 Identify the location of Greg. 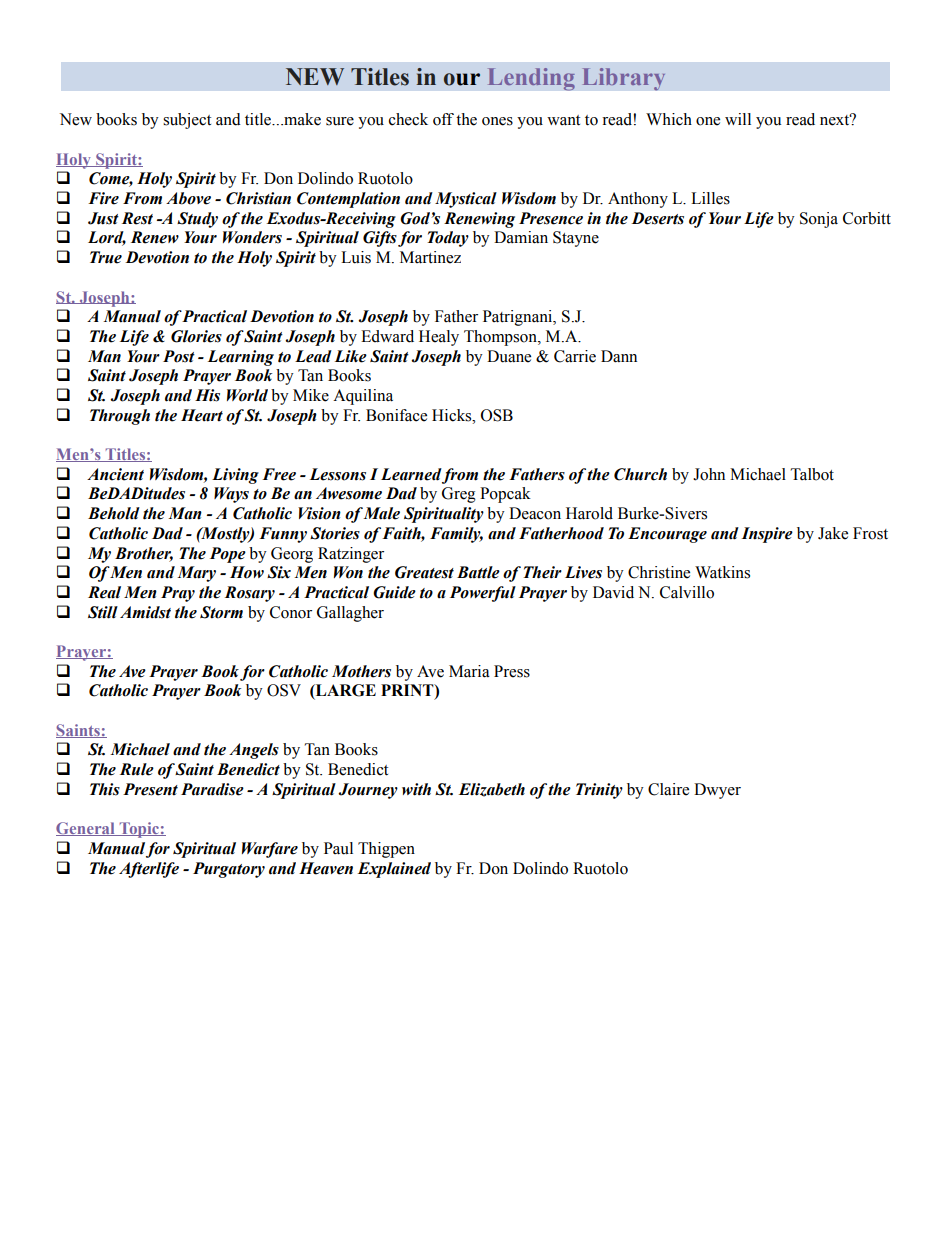
(459, 495).
